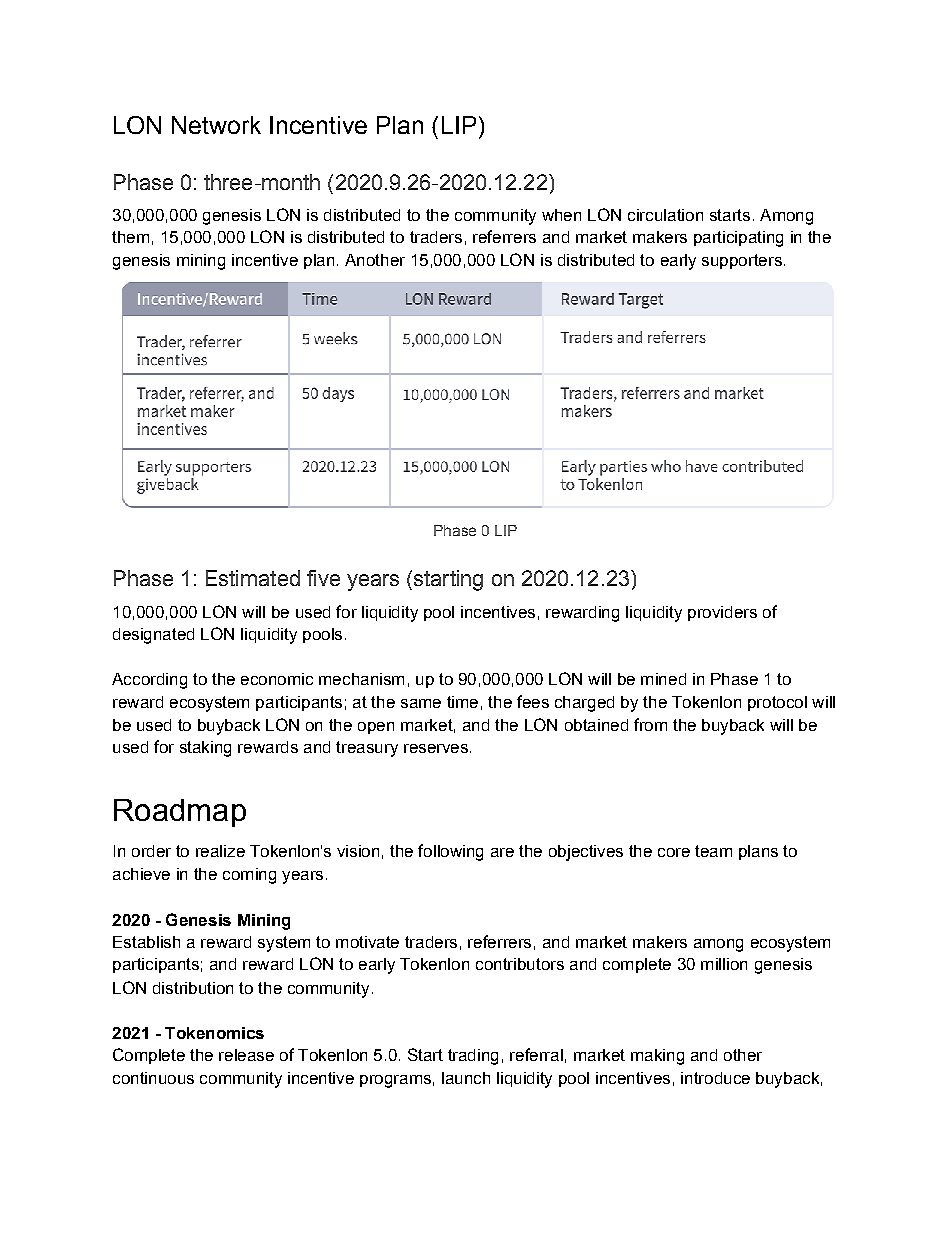 This screenshot has width=952, height=1233. I want to click on following, so click(450, 852).
